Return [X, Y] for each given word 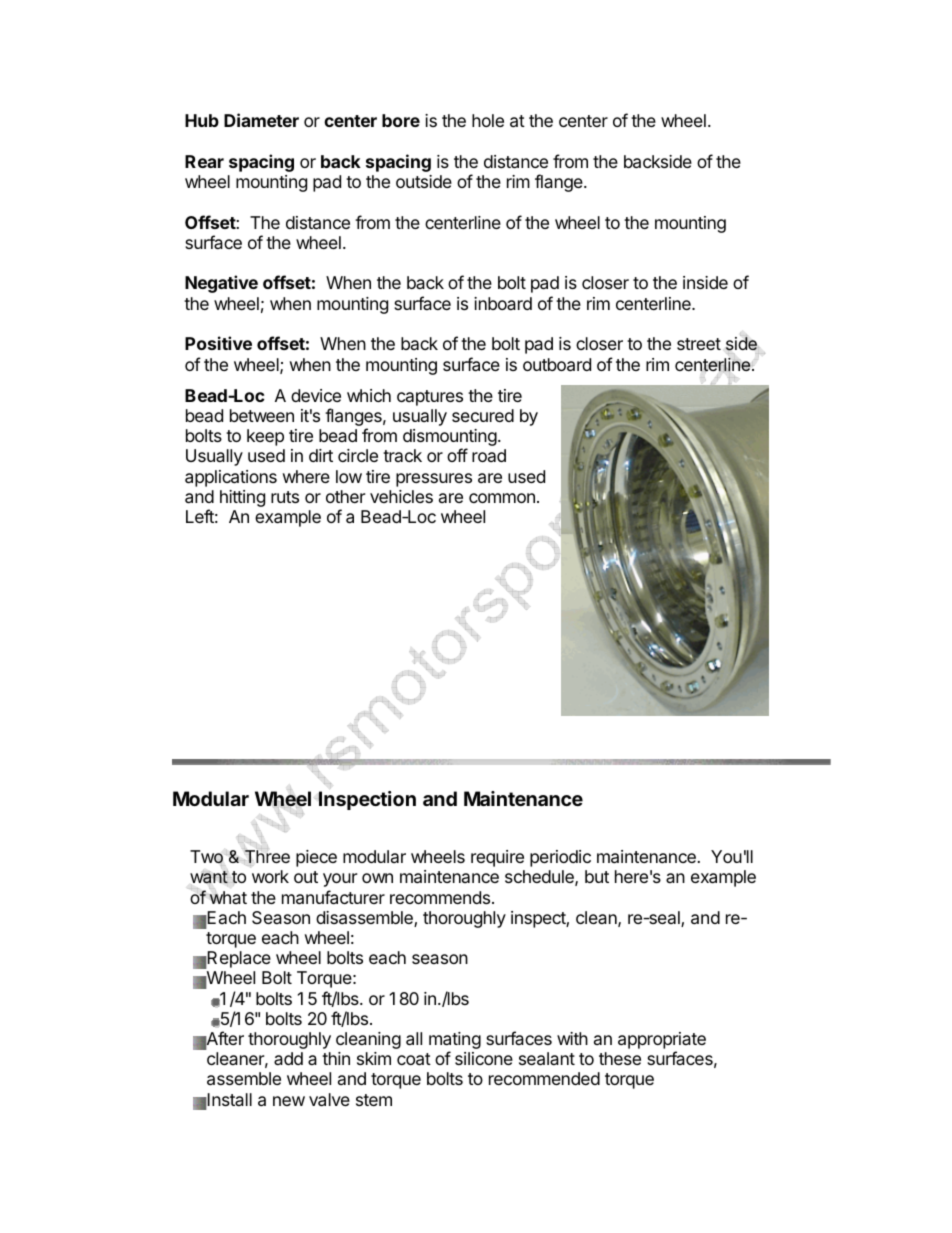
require [497, 858]
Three [267, 858]
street [699, 344]
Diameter [261, 120]
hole [488, 120]
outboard [557, 365]
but [597, 876]
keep [265, 437]
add [288, 1058]
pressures [434, 480]
